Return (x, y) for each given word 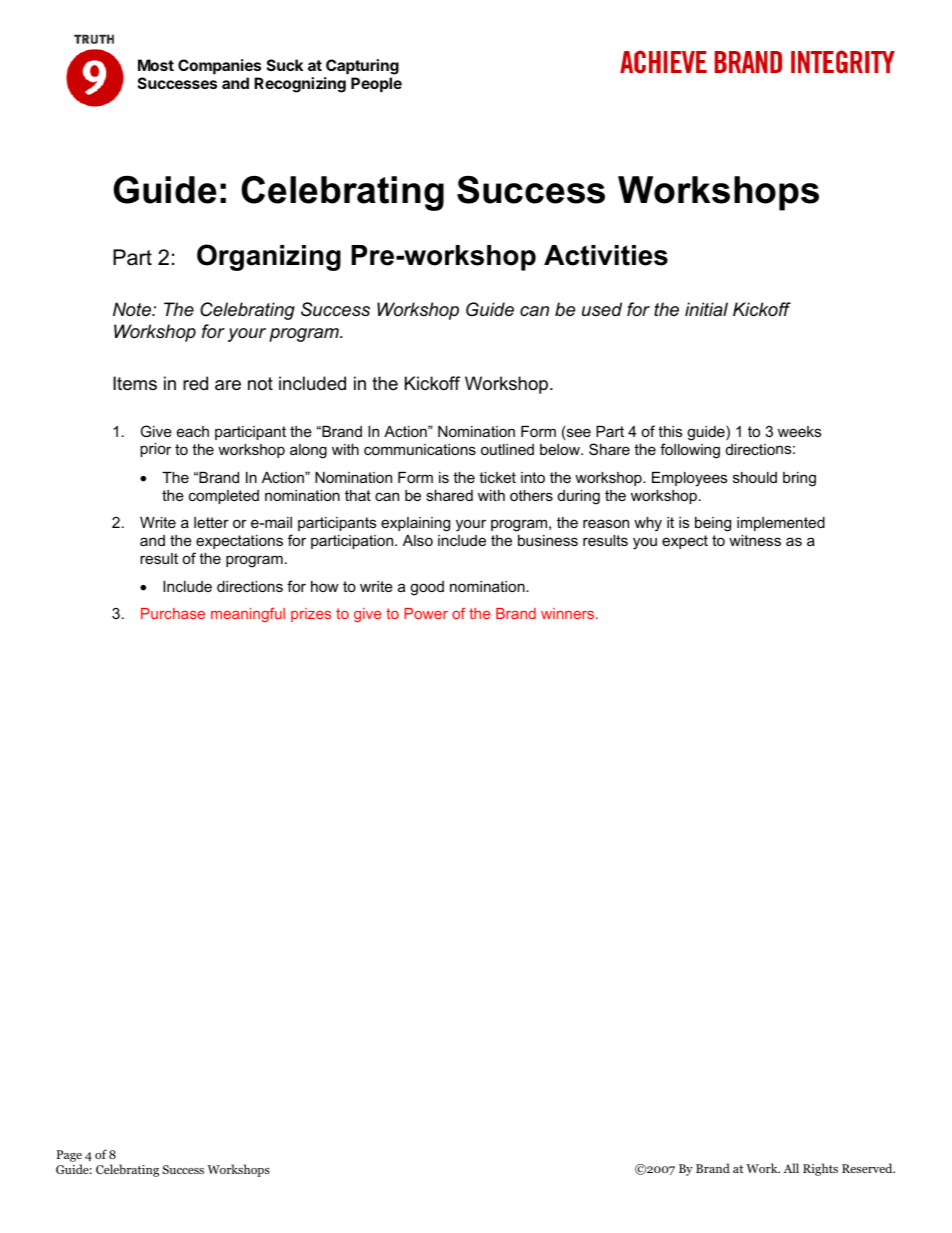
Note (133, 309)
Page (69, 1157)
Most (156, 65)
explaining (415, 524)
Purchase (173, 613)
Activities (606, 255)
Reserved (868, 1168)
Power (426, 613)
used (602, 309)
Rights (820, 1169)
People (376, 84)
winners (569, 613)
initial (706, 309)
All (791, 1168)
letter (211, 522)
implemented (781, 524)
